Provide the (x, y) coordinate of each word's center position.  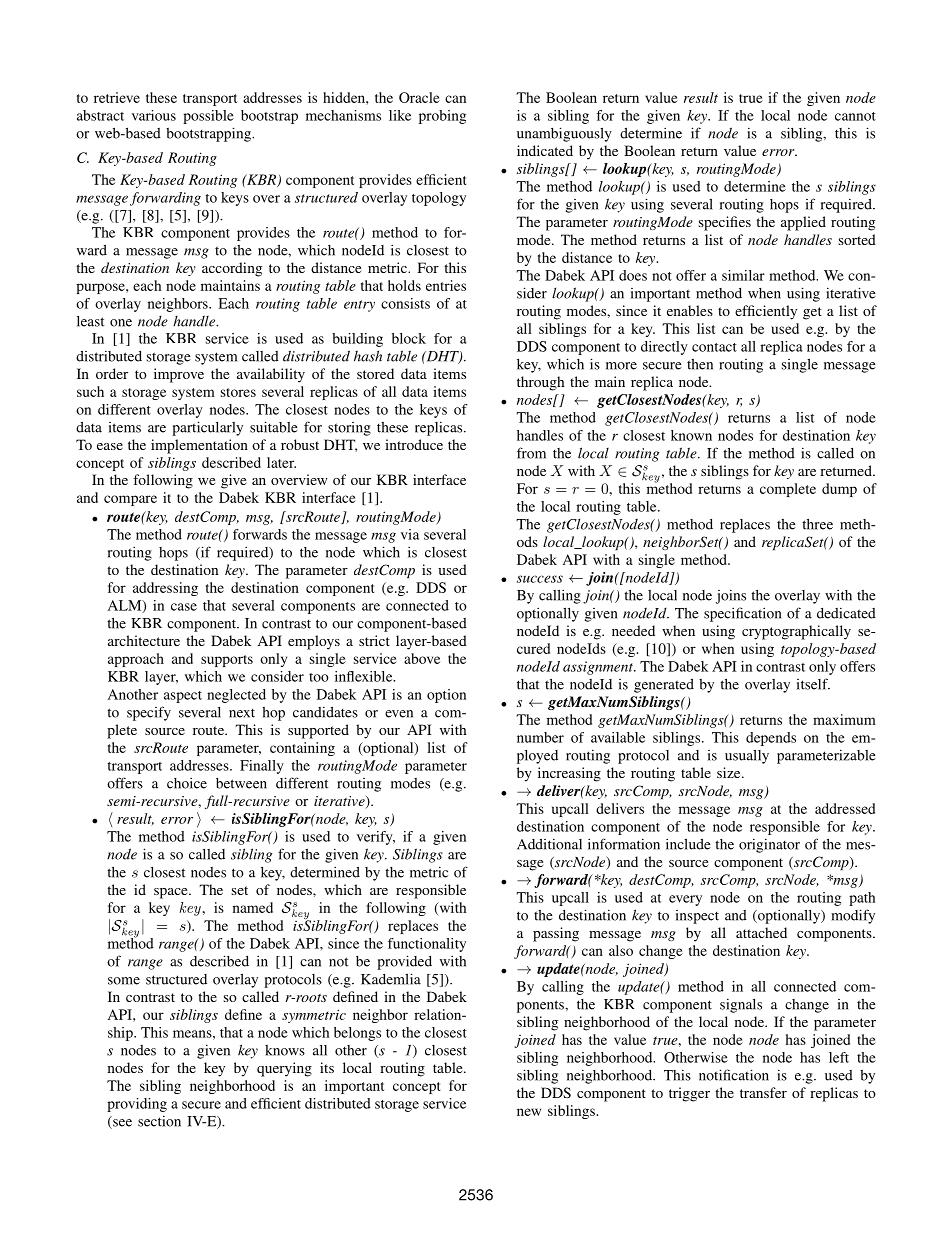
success (540, 579)
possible (208, 117)
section (159, 1121)
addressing (165, 589)
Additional (549, 844)
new (529, 1112)
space (172, 893)
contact (714, 347)
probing (442, 117)
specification (742, 614)
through (541, 383)
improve (179, 375)
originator (769, 845)
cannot (855, 116)
